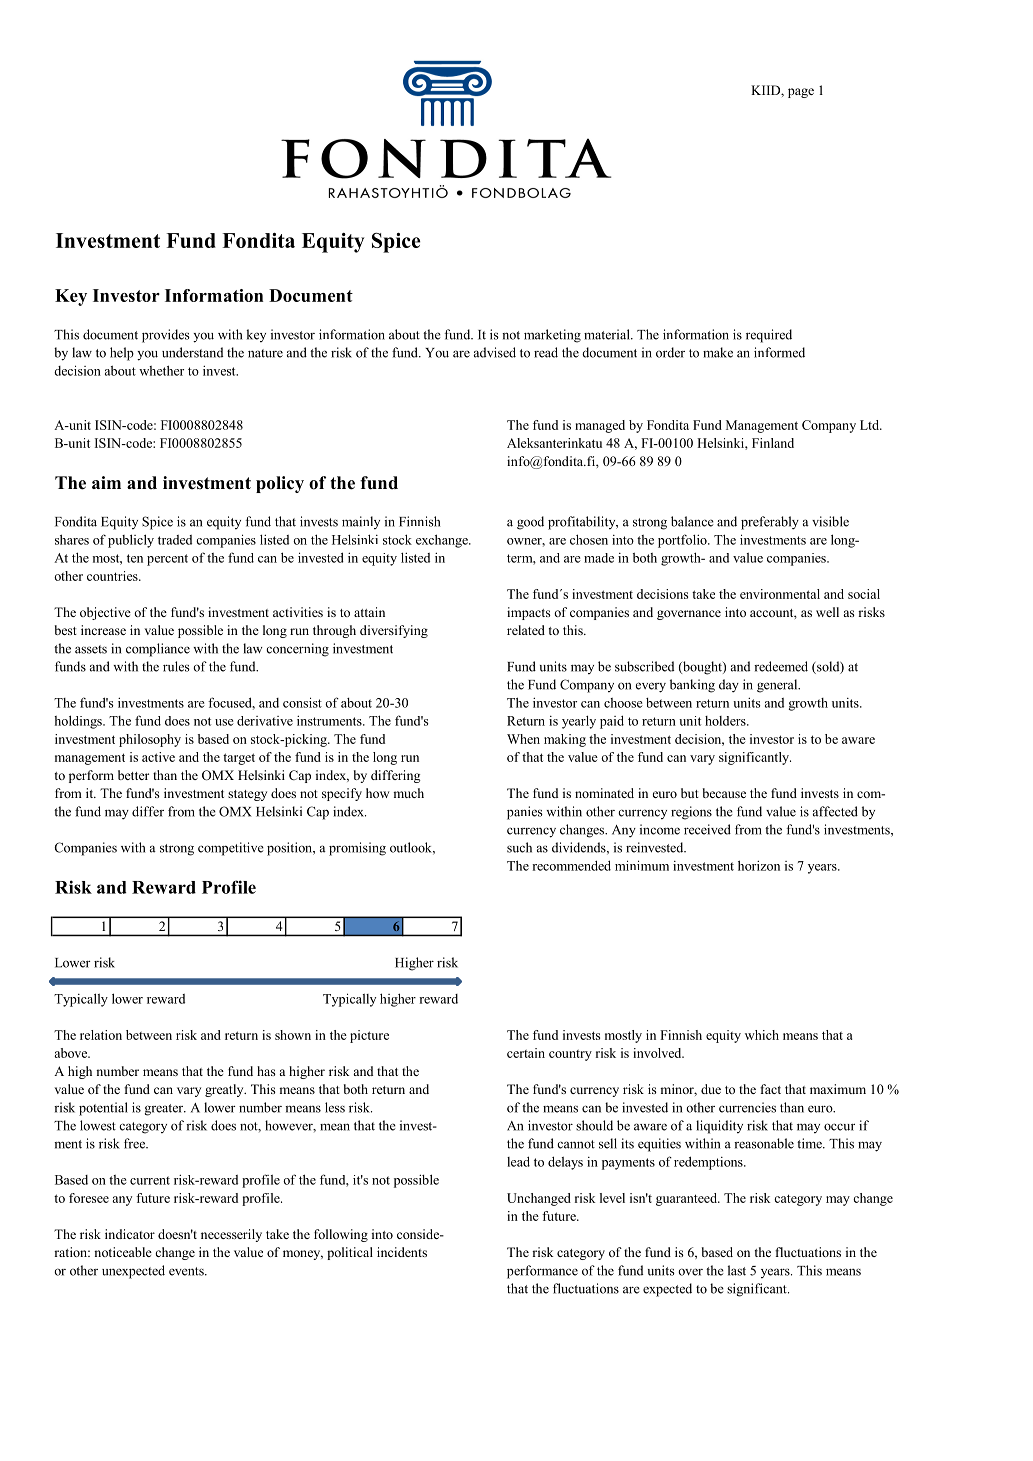 This screenshot has width=1033, height=1461. What do you see at coordinates (801, 93) in the screenshot?
I see `page` at bounding box center [801, 93].
